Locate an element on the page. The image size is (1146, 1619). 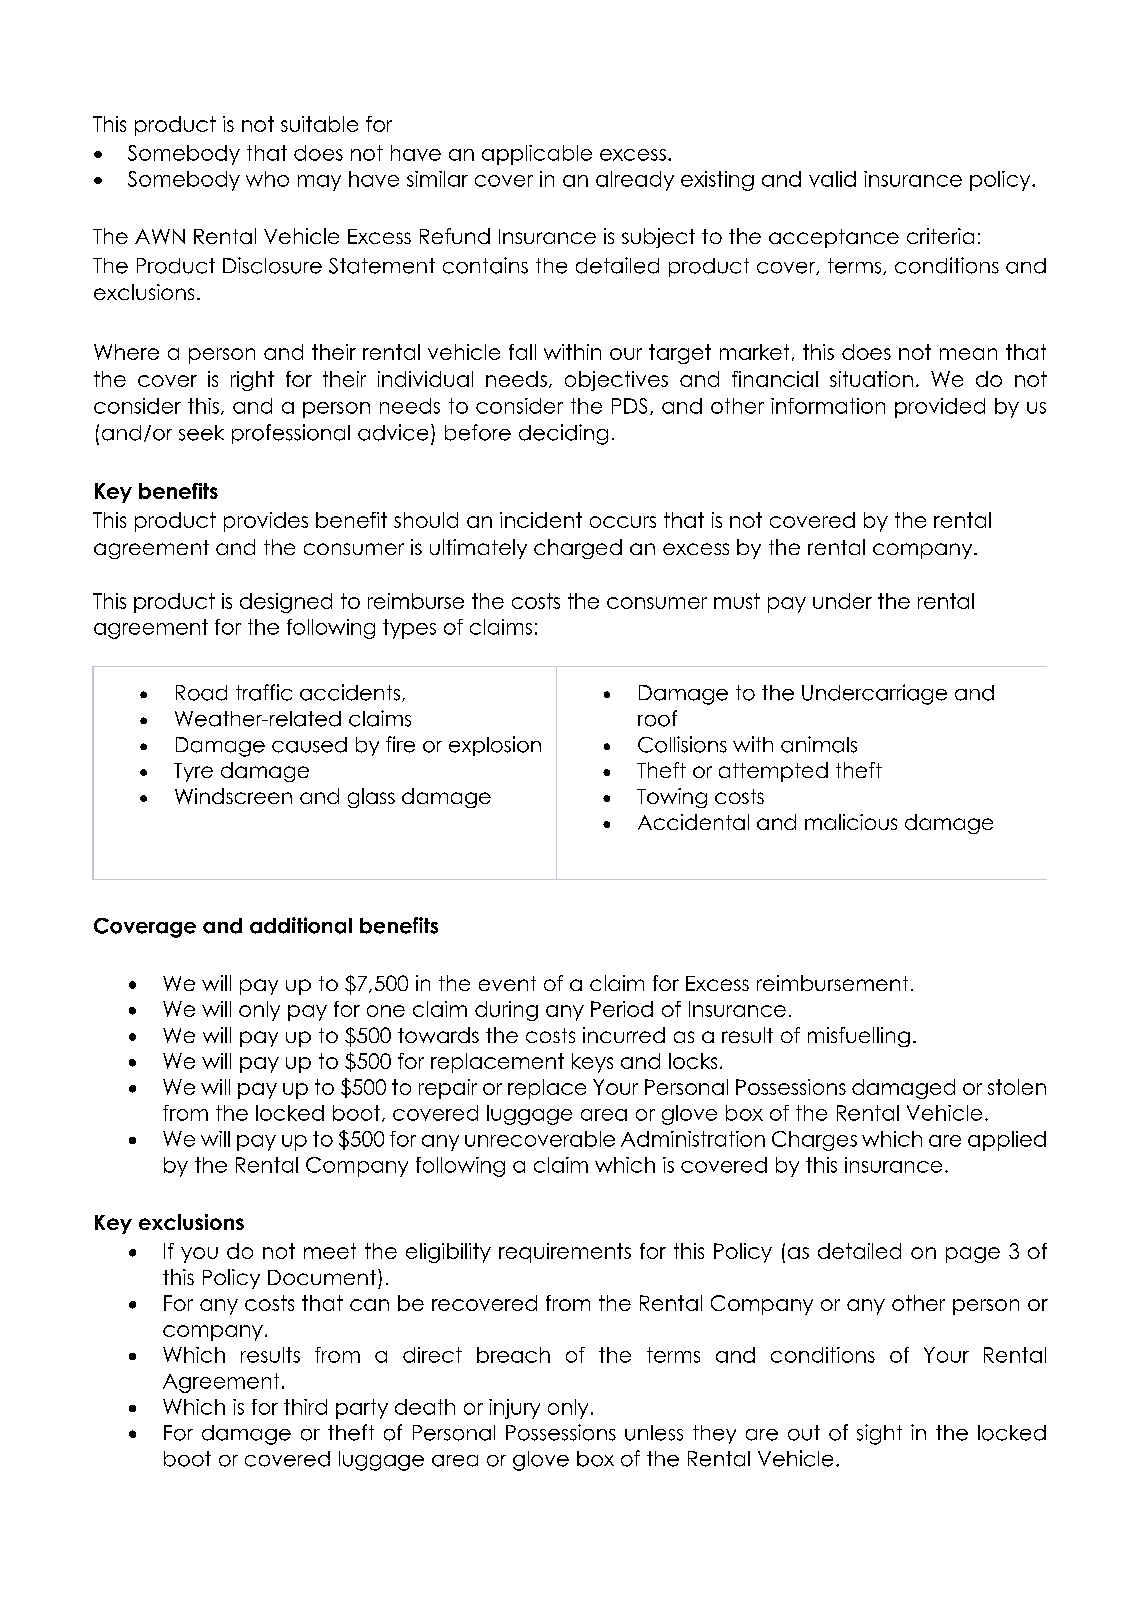
designed is located at coordinates (286, 603).
